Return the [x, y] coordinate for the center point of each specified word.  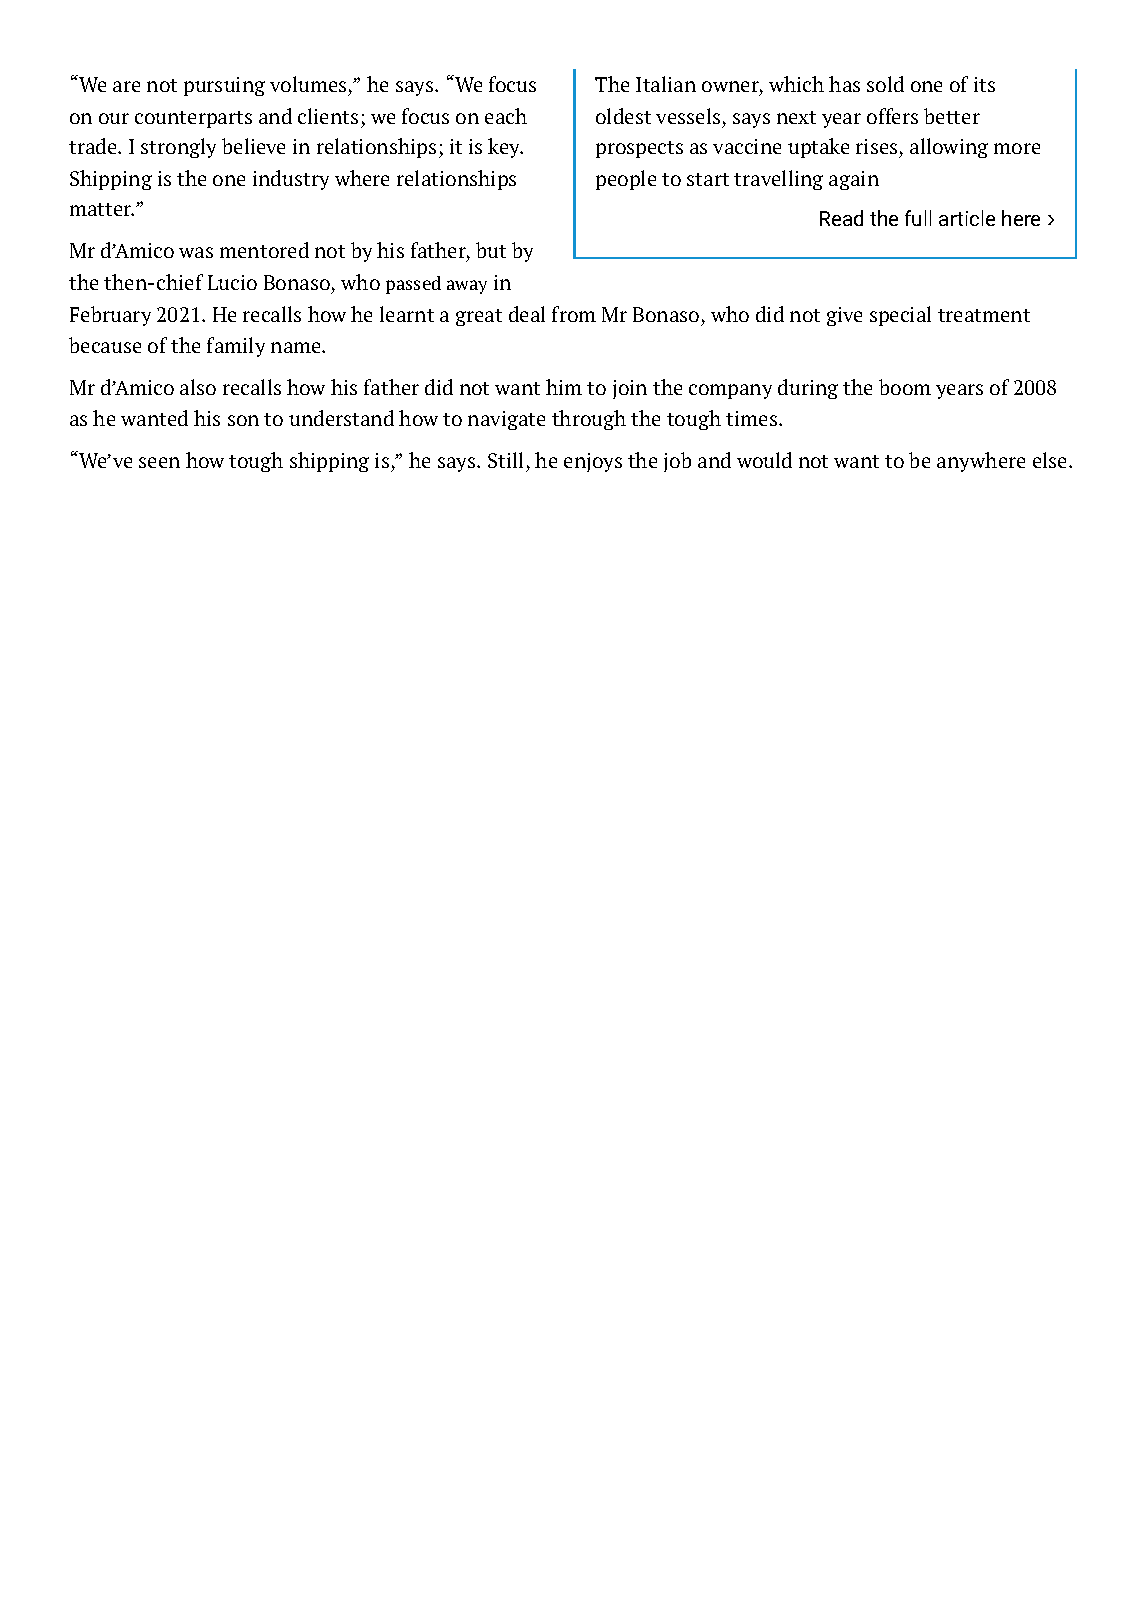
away [467, 287]
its [984, 84]
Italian [666, 84]
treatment [984, 315]
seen [159, 462]
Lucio [232, 282]
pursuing [224, 86]
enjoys [593, 462]
